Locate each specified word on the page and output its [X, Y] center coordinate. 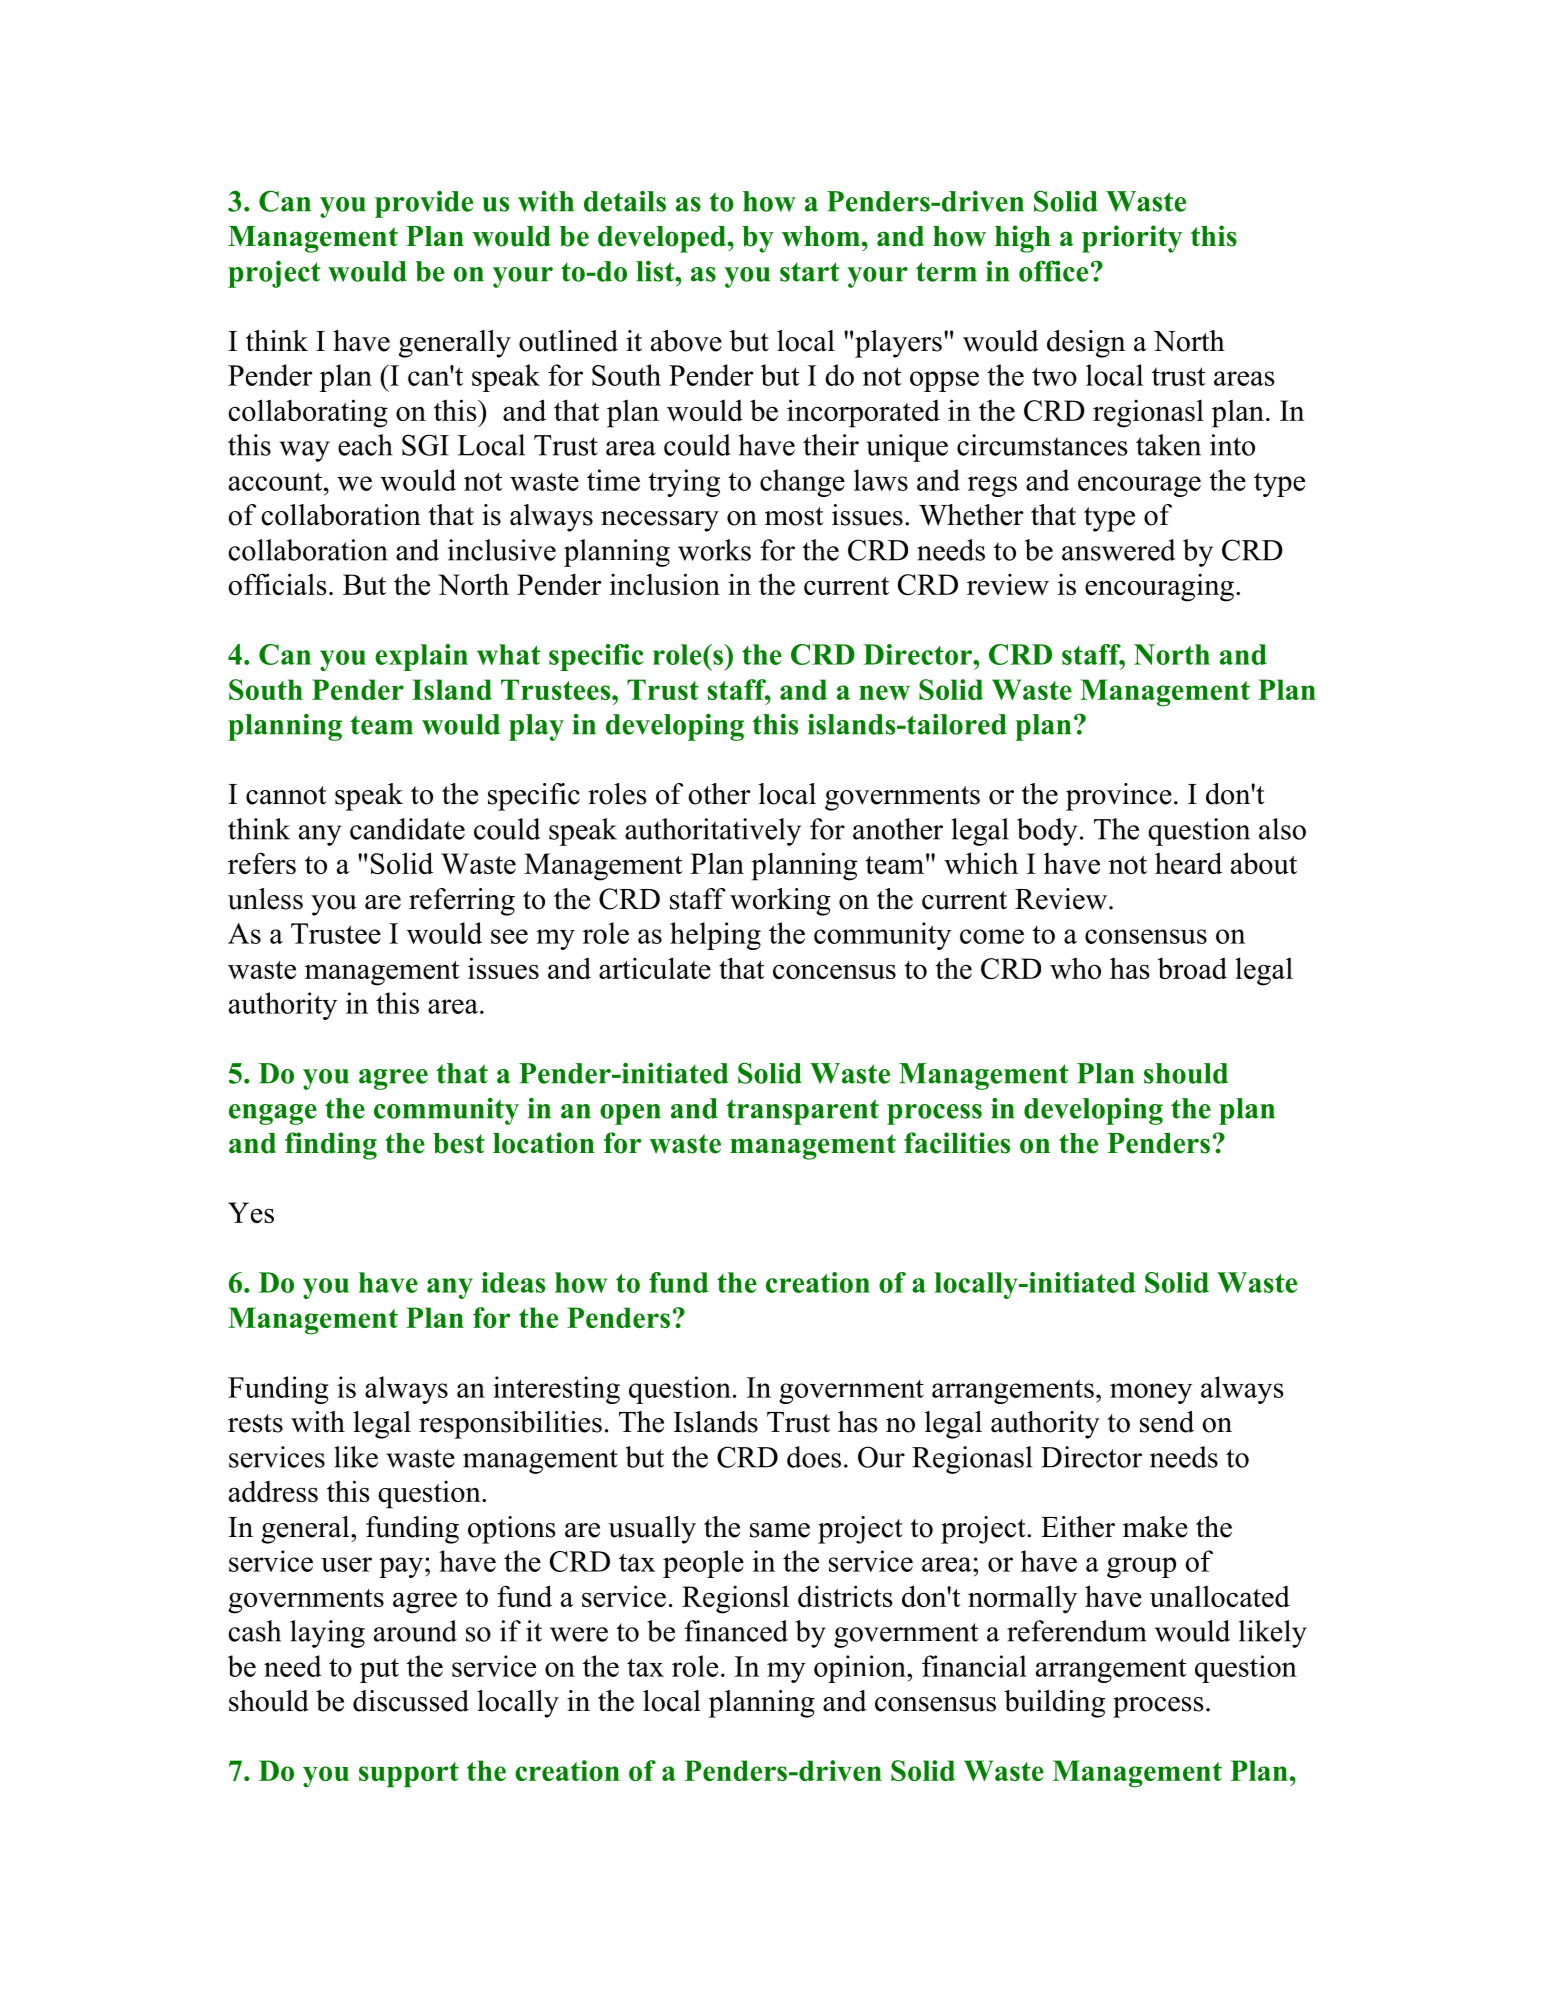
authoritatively [713, 832]
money [1151, 1393]
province [1119, 797]
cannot [286, 795]
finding [331, 1146]
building [1054, 1704]
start [810, 272]
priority [1132, 239]
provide [424, 204]
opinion [861, 1669]
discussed [411, 1701]
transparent [802, 1112]
